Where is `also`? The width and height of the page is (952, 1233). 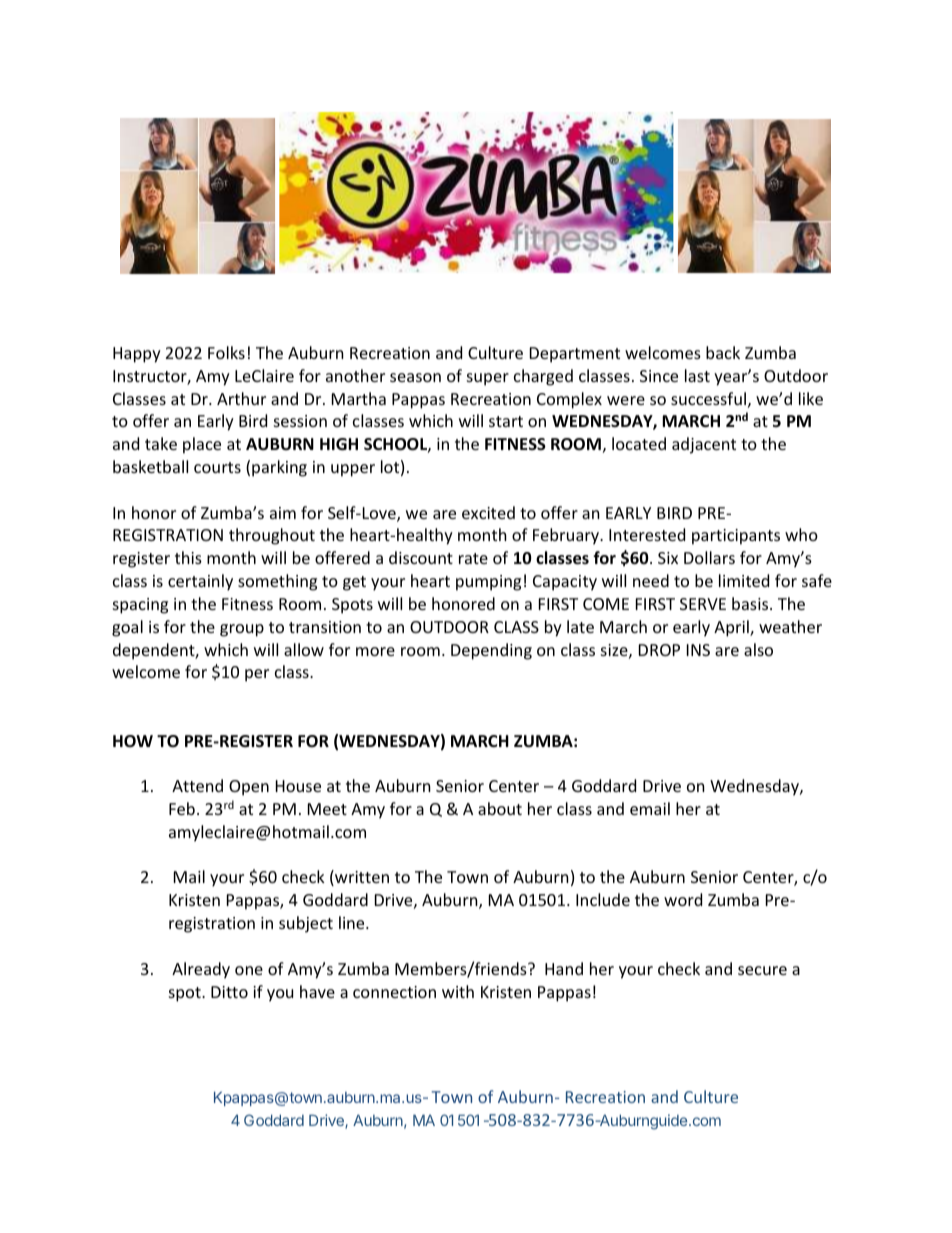
also is located at coordinates (758, 649).
